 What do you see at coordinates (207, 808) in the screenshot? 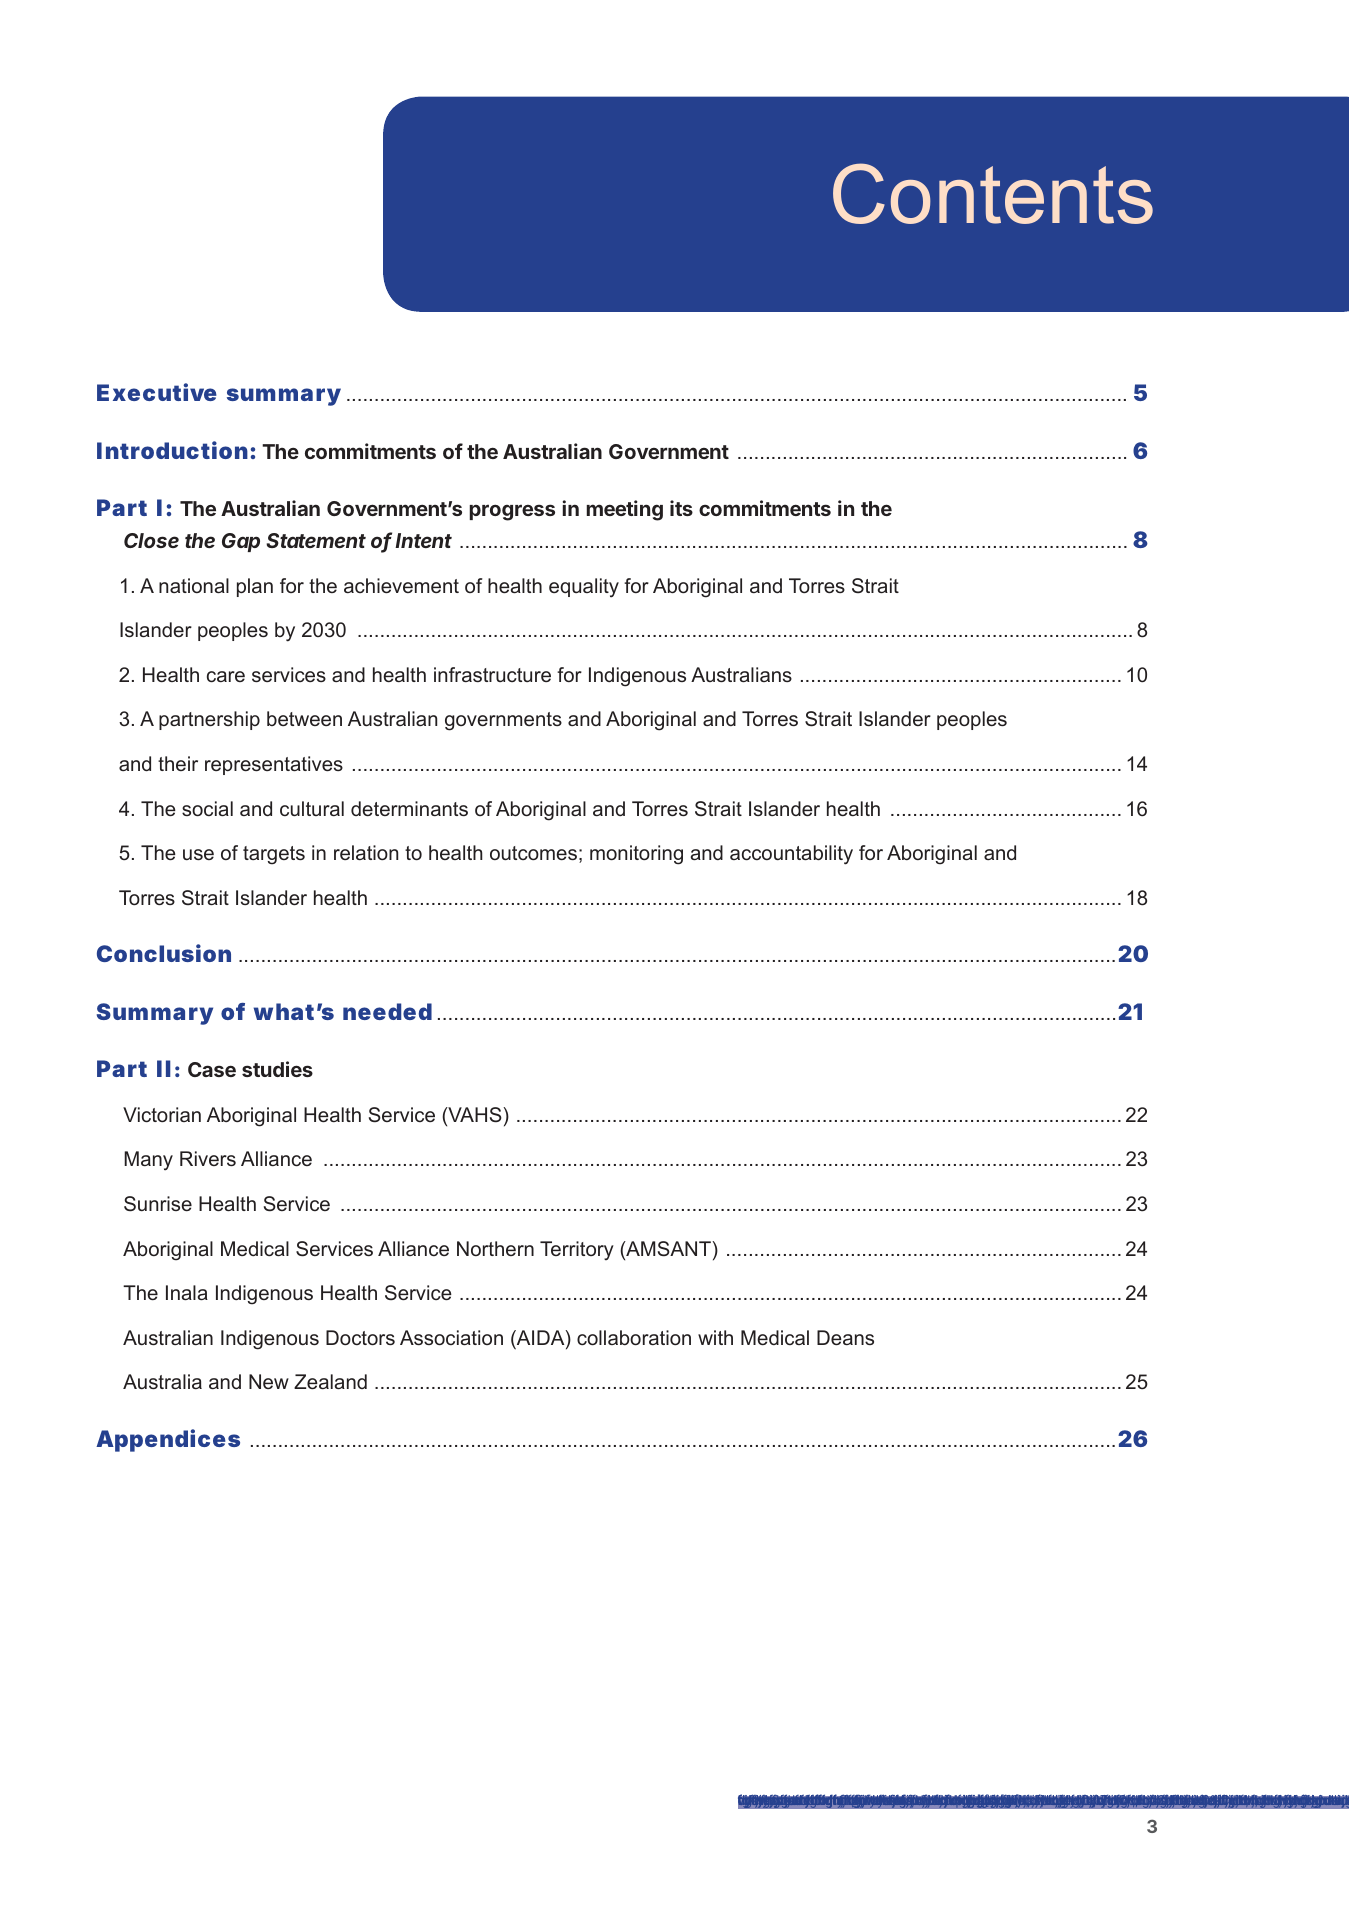
I see `social` at bounding box center [207, 808].
